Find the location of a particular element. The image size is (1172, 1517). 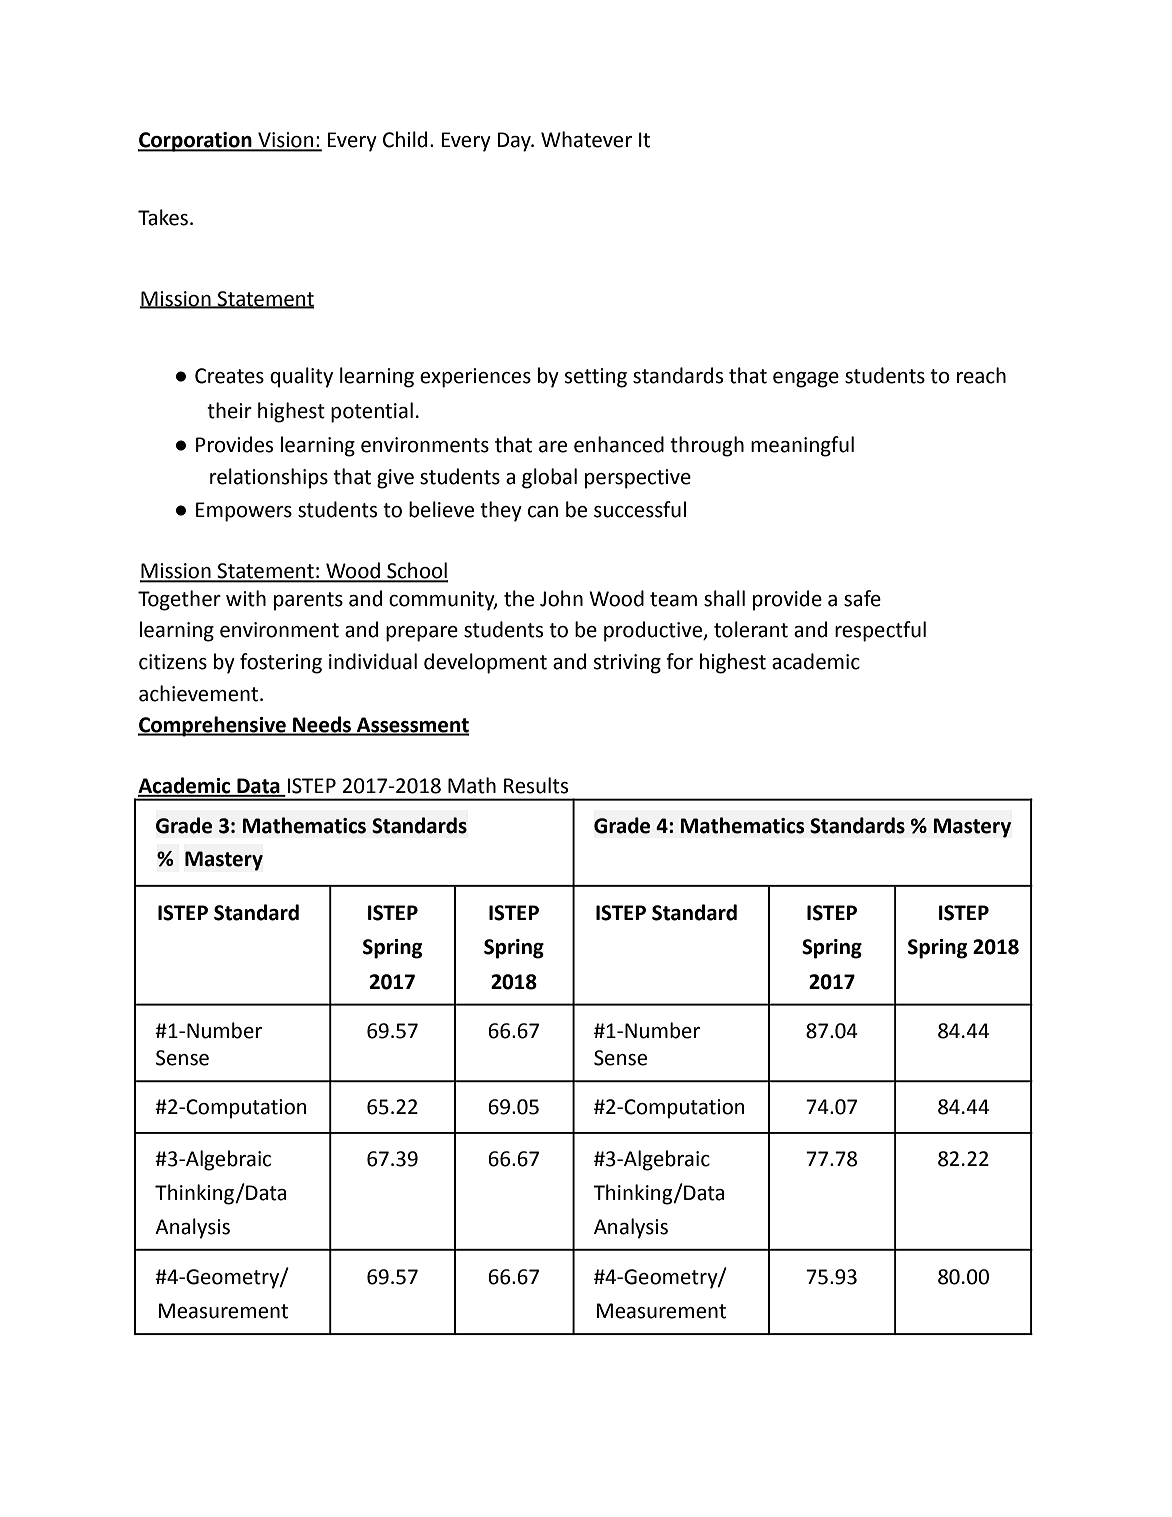

meaningful is located at coordinates (802, 446).
